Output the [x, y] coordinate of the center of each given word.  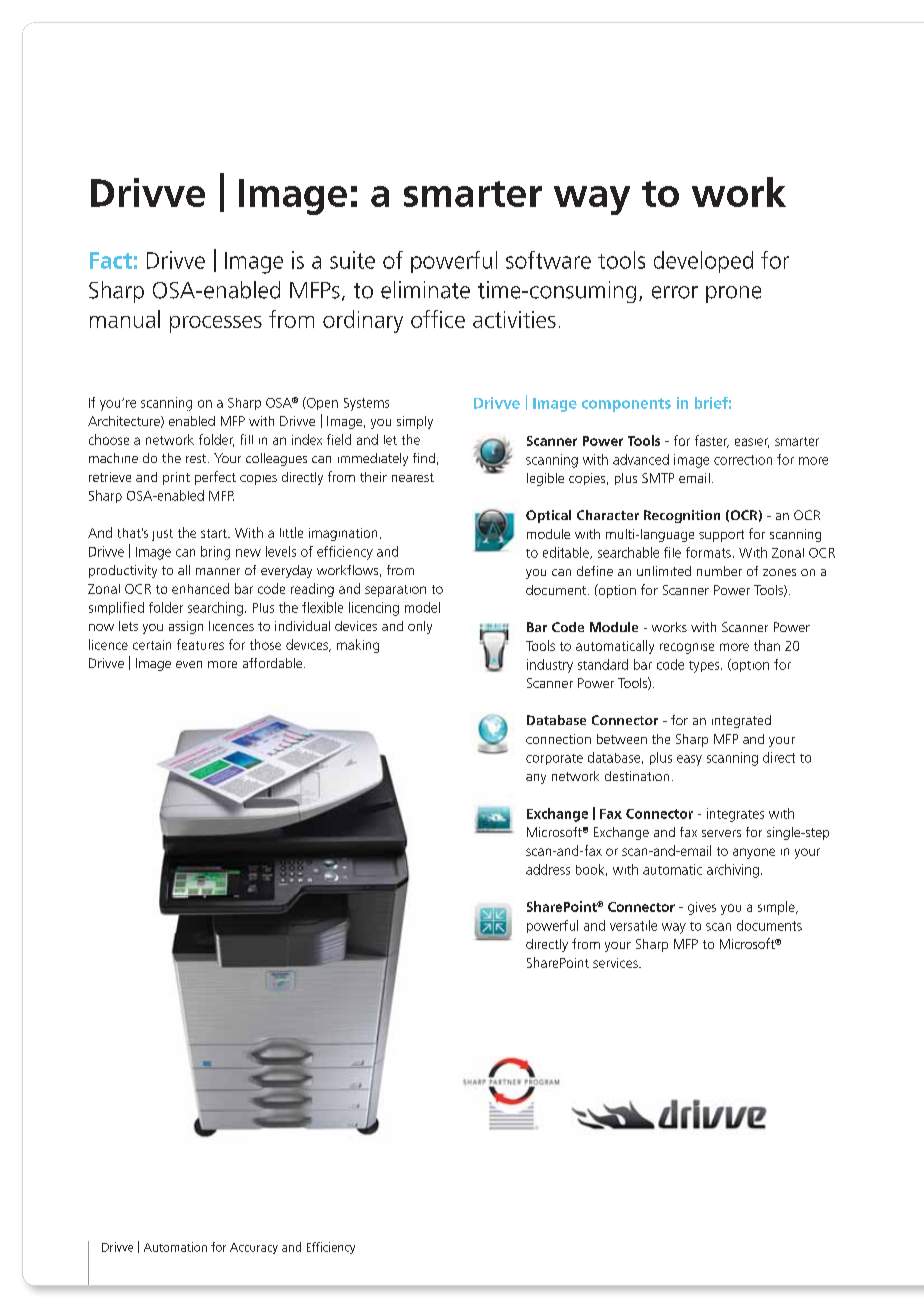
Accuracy [254, 1248]
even [189, 664]
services [616, 963]
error [675, 292]
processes [216, 324]
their [373, 477]
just [162, 535]
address [548, 869]
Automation [175, 1247]
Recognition [682, 516]
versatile [633, 925]
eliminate [425, 290]
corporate [554, 759]
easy [689, 760]
